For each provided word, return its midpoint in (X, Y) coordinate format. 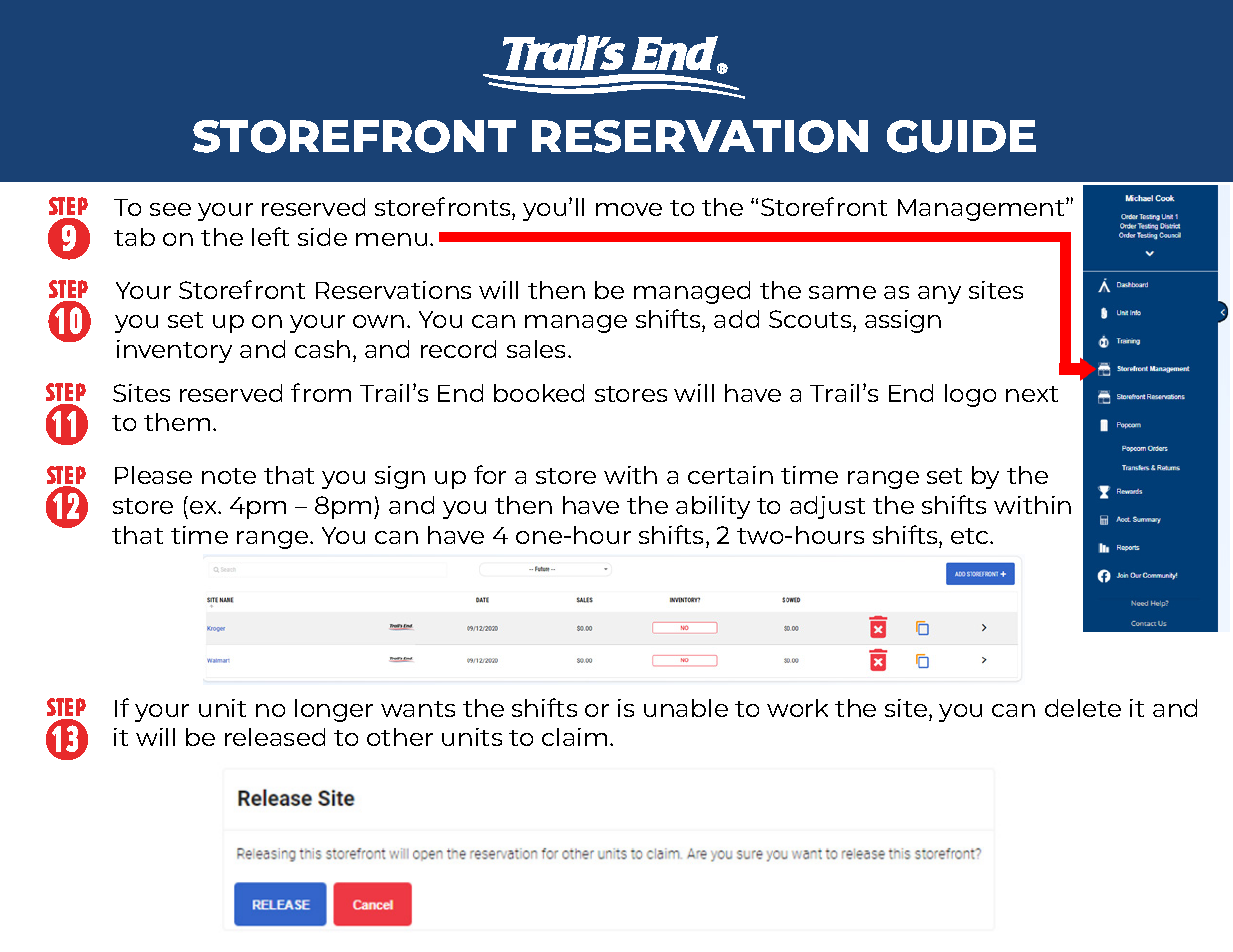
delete (1083, 708)
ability (713, 507)
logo (970, 395)
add (736, 319)
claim (574, 737)
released (275, 737)
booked (539, 393)
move (629, 209)
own (378, 321)
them (177, 422)
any (939, 295)
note (229, 476)
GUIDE (961, 136)
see (170, 209)
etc (971, 536)
